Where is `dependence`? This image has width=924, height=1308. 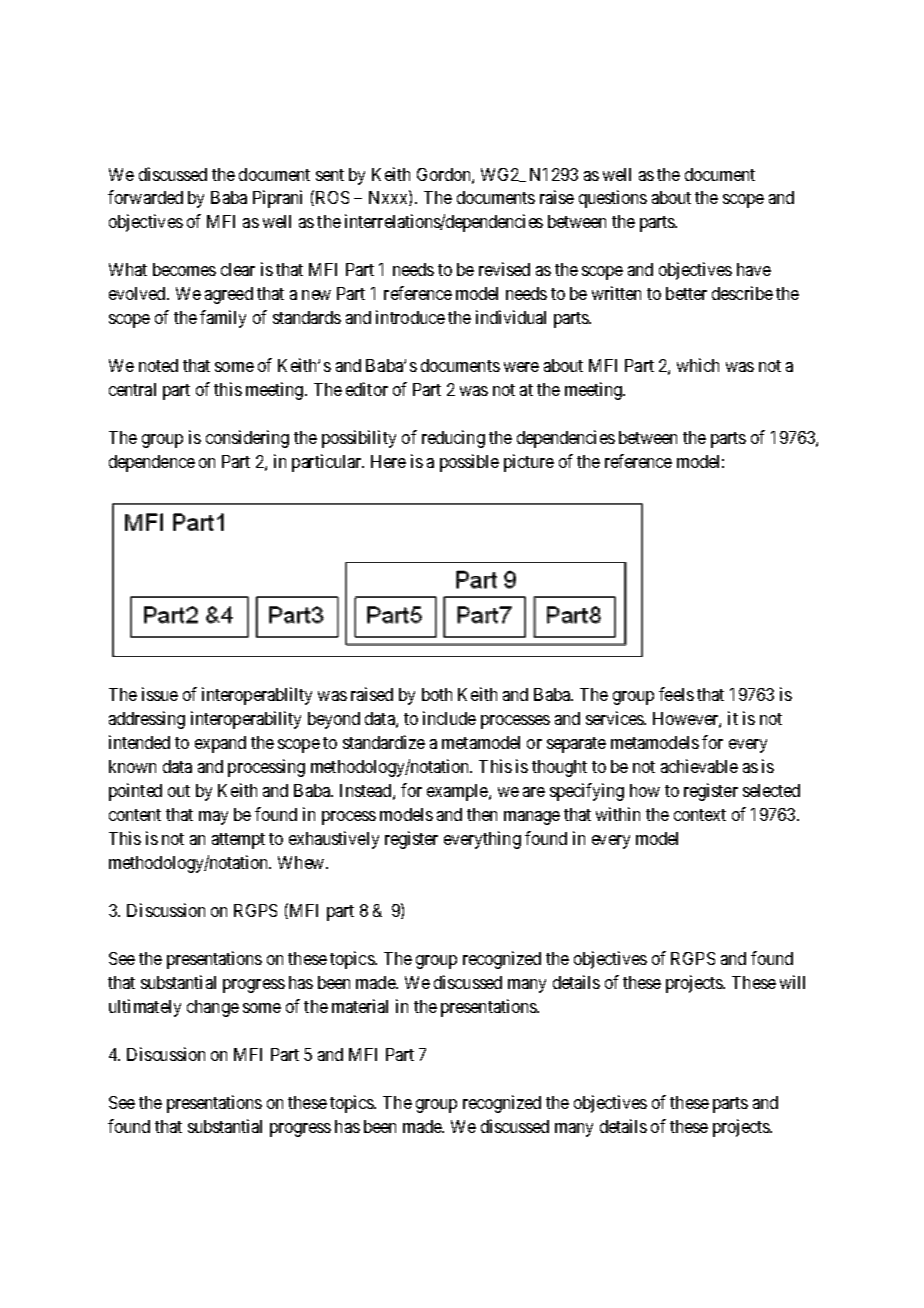 dependence is located at coordinates (152, 463).
